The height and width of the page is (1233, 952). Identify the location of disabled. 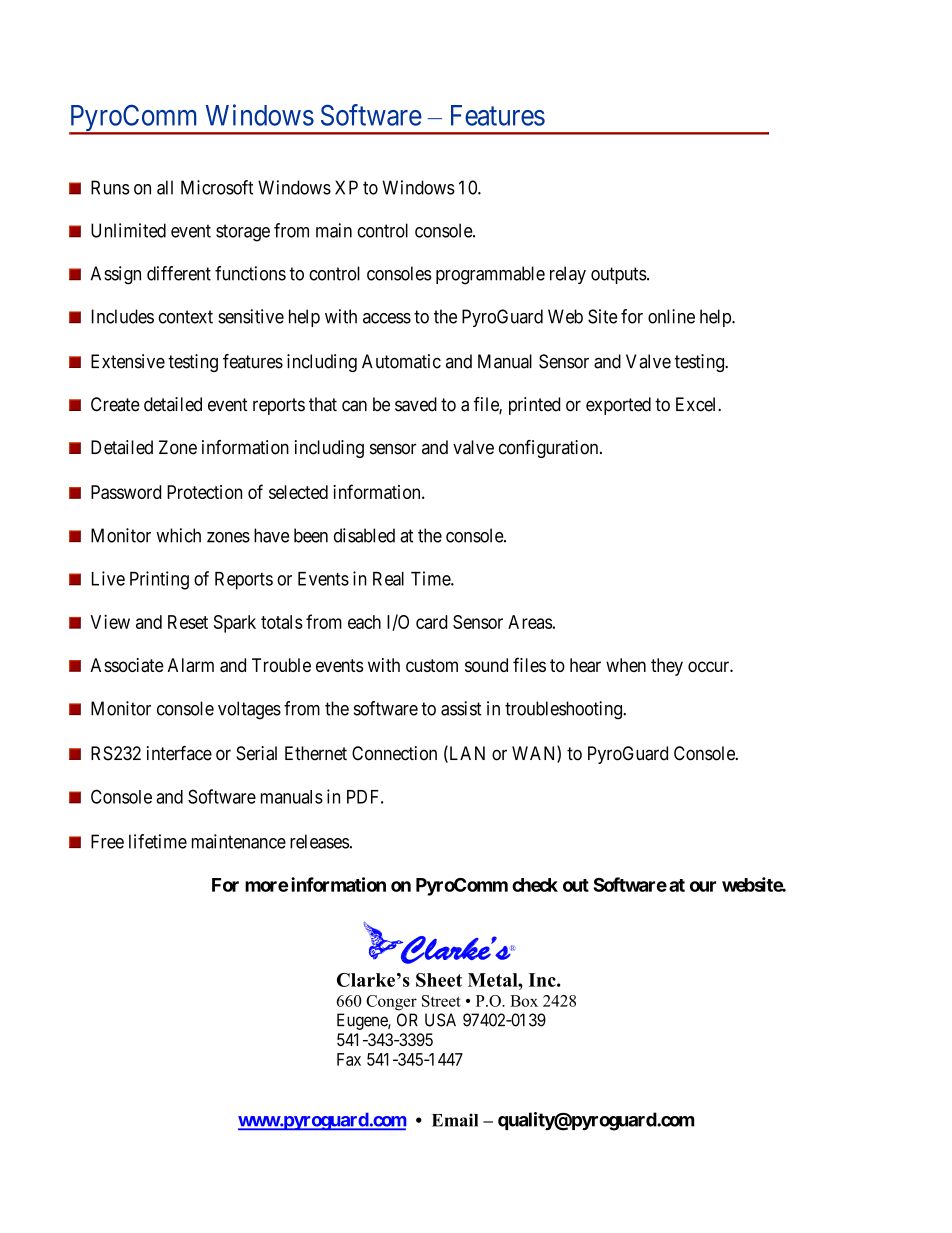
(364, 535).
